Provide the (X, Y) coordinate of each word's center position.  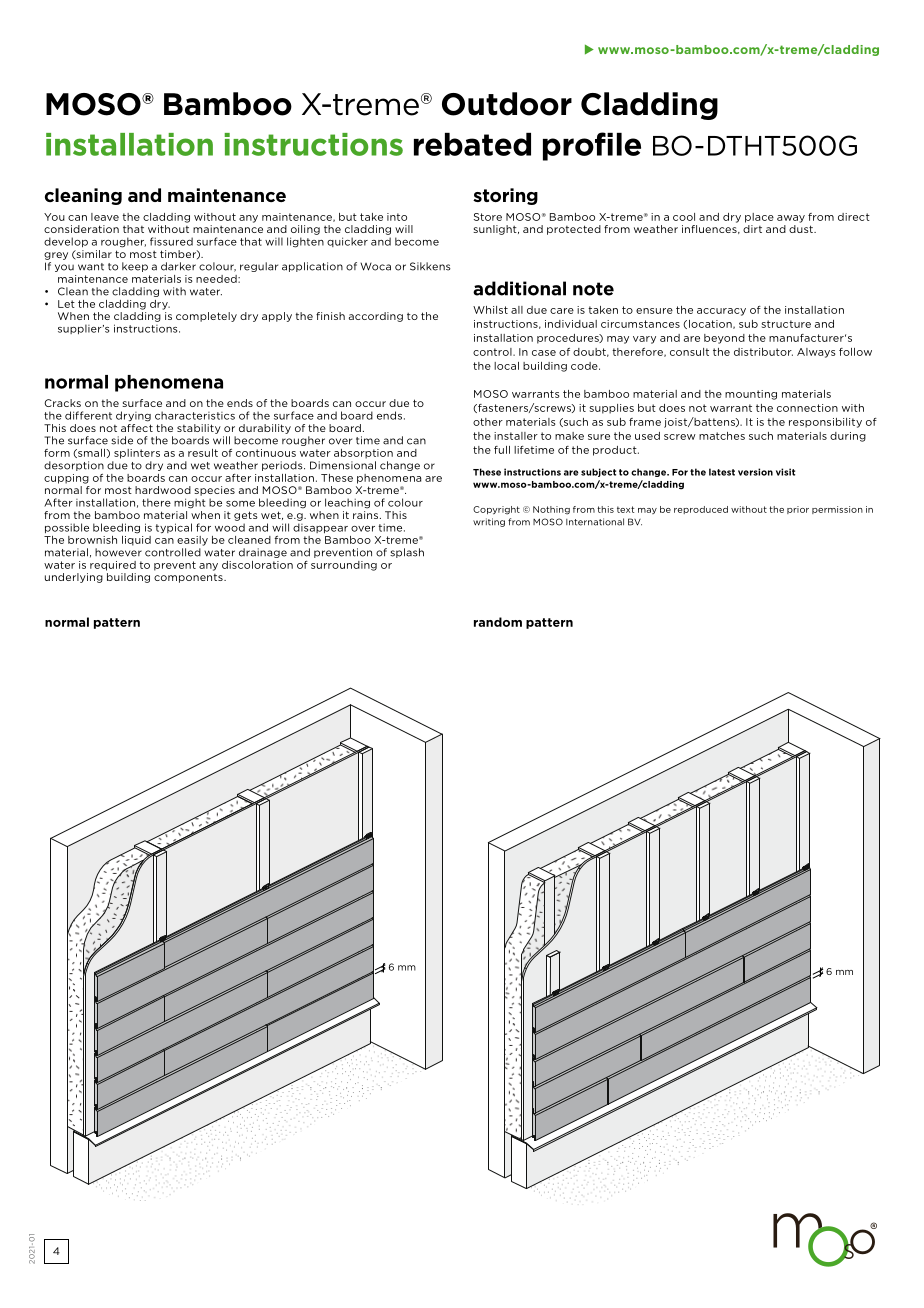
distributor (763, 352)
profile (592, 146)
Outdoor (507, 104)
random (498, 622)
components (189, 578)
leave (105, 217)
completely (206, 317)
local (506, 366)
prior (798, 510)
